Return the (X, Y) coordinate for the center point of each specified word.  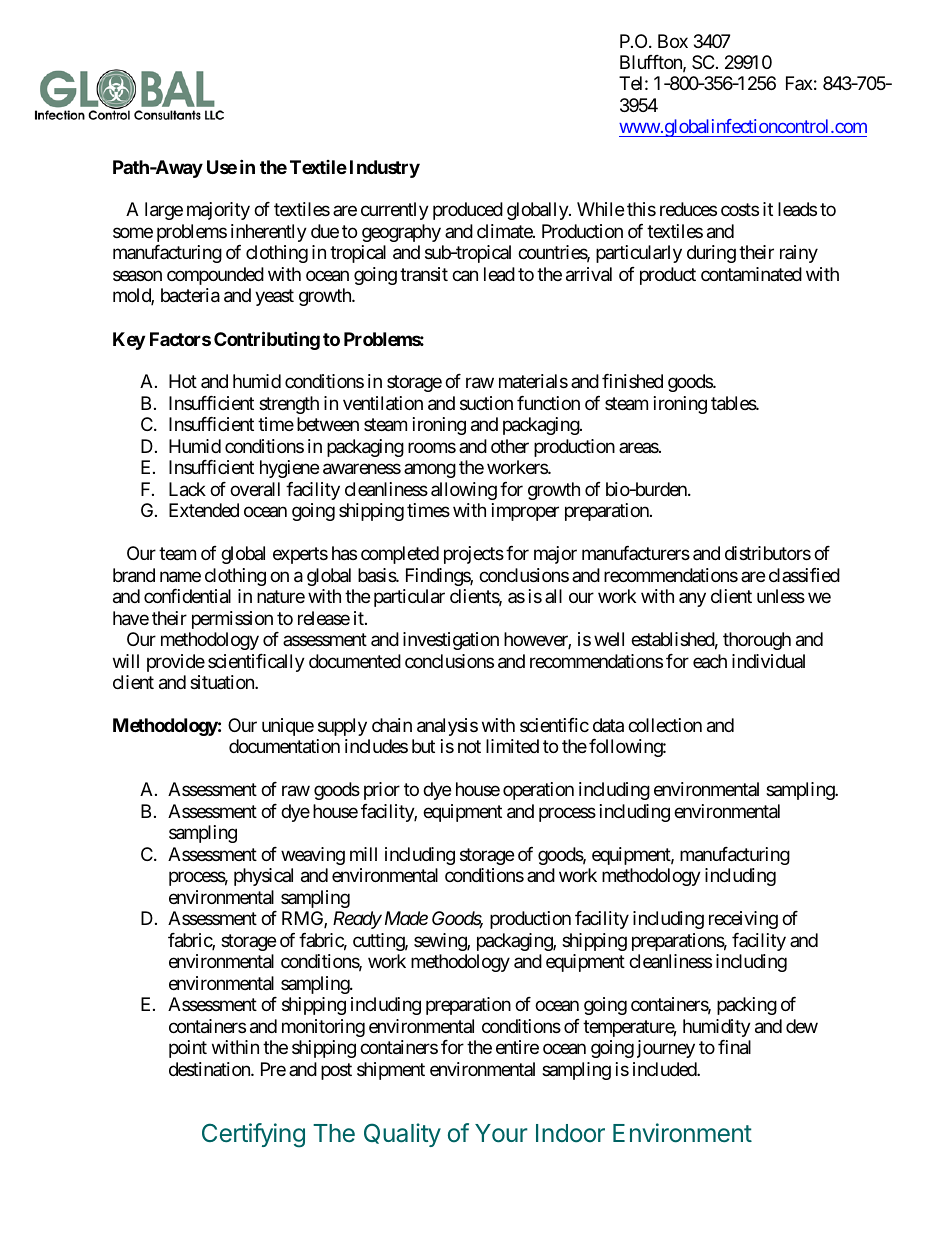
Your (501, 1133)
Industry (385, 169)
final (734, 1047)
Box (673, 41)
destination (210, 1069)
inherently (269, 233)
